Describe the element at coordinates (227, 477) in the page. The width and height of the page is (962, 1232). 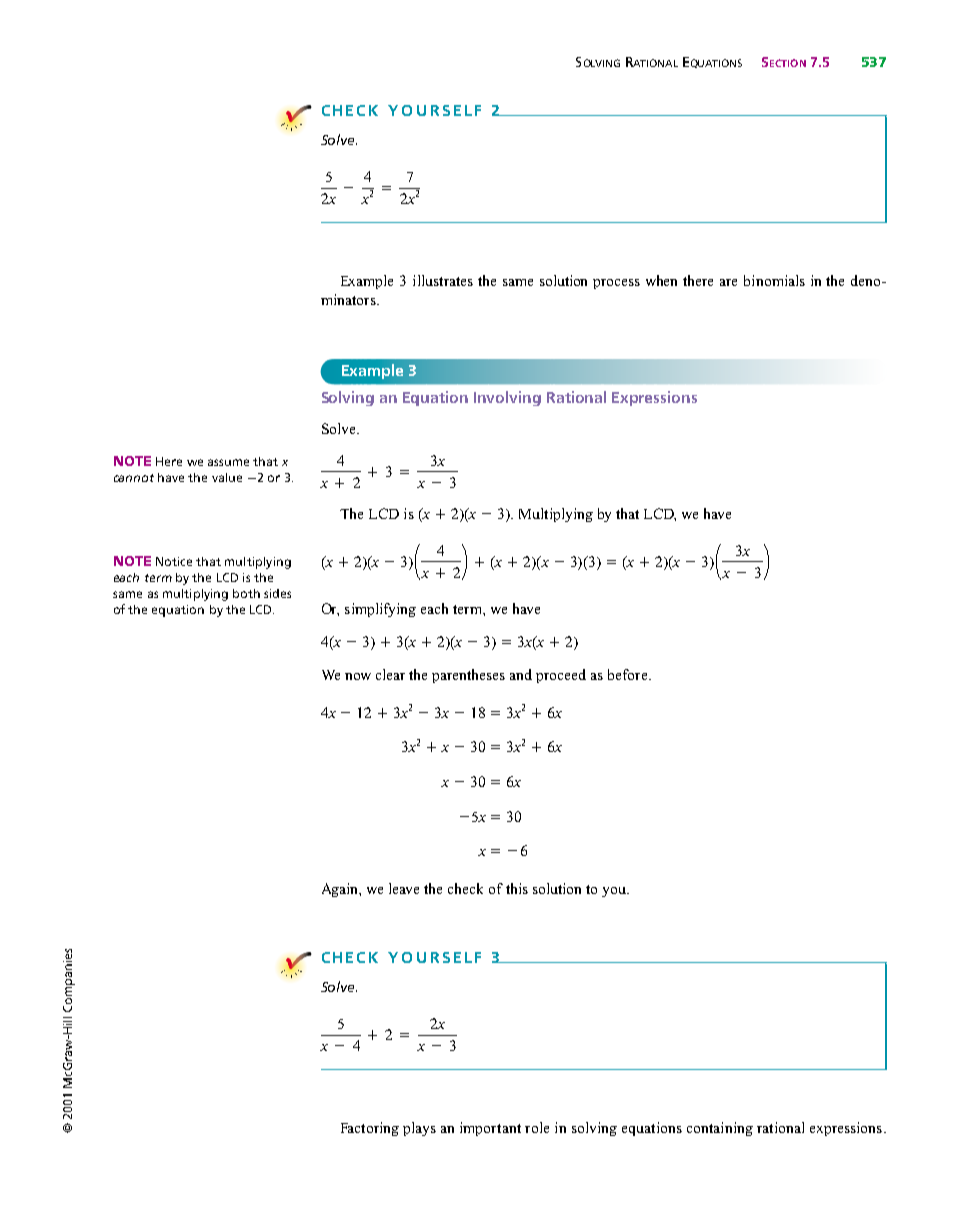
I see `value` at that location.
